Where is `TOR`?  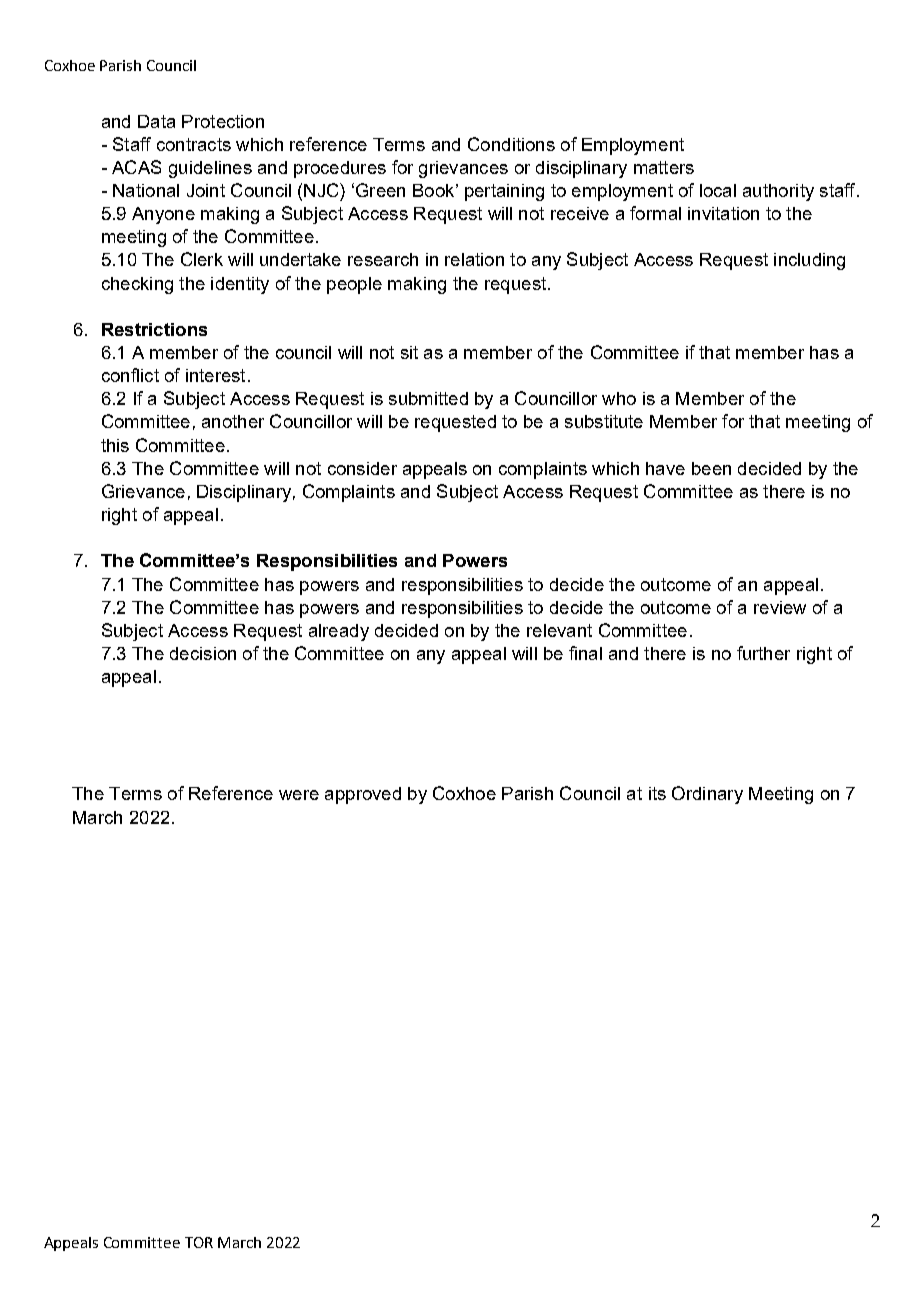 TOR is located at coordinates (199, 1242).
